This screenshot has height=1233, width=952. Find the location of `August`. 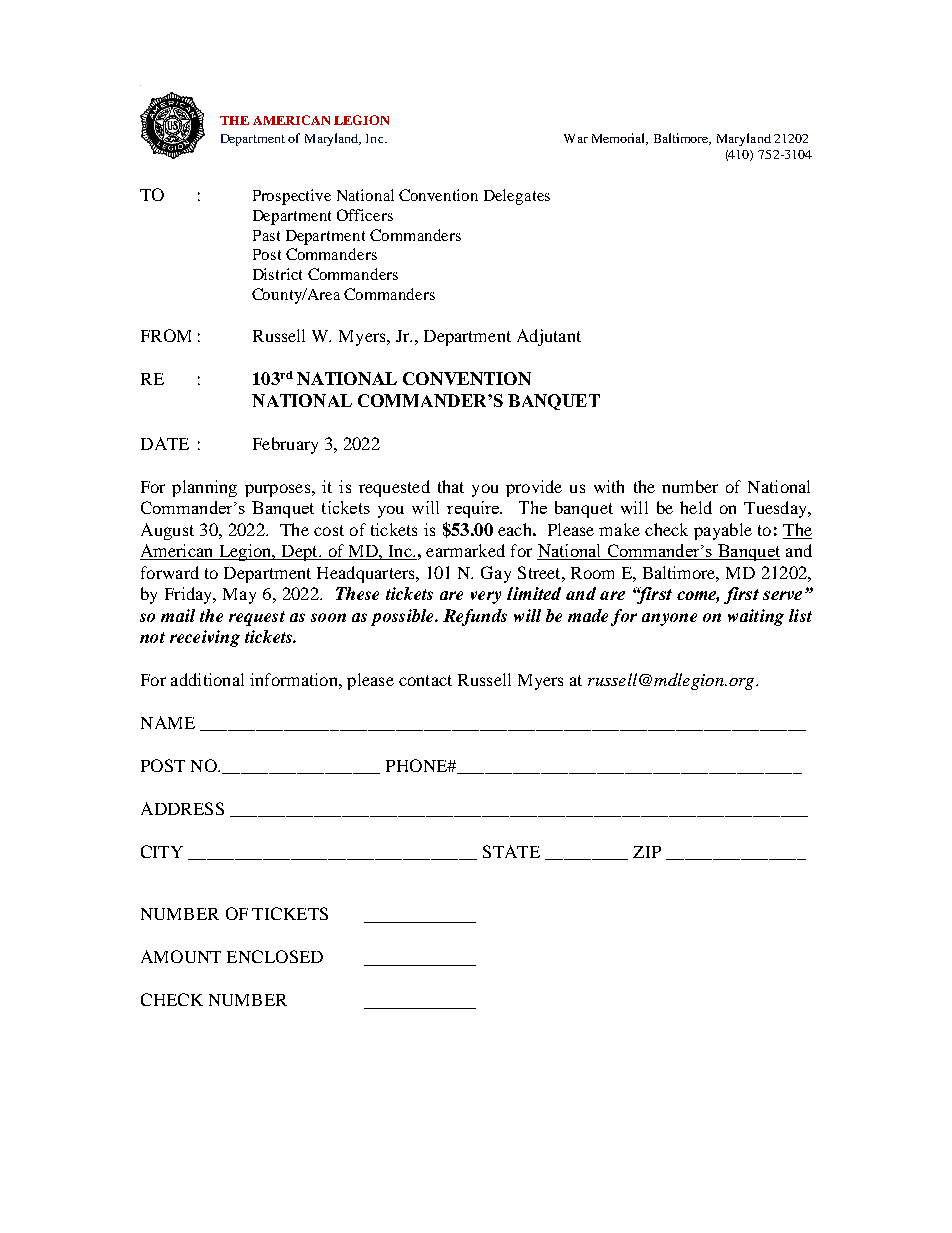

August is located at coordinates (167, 531).
